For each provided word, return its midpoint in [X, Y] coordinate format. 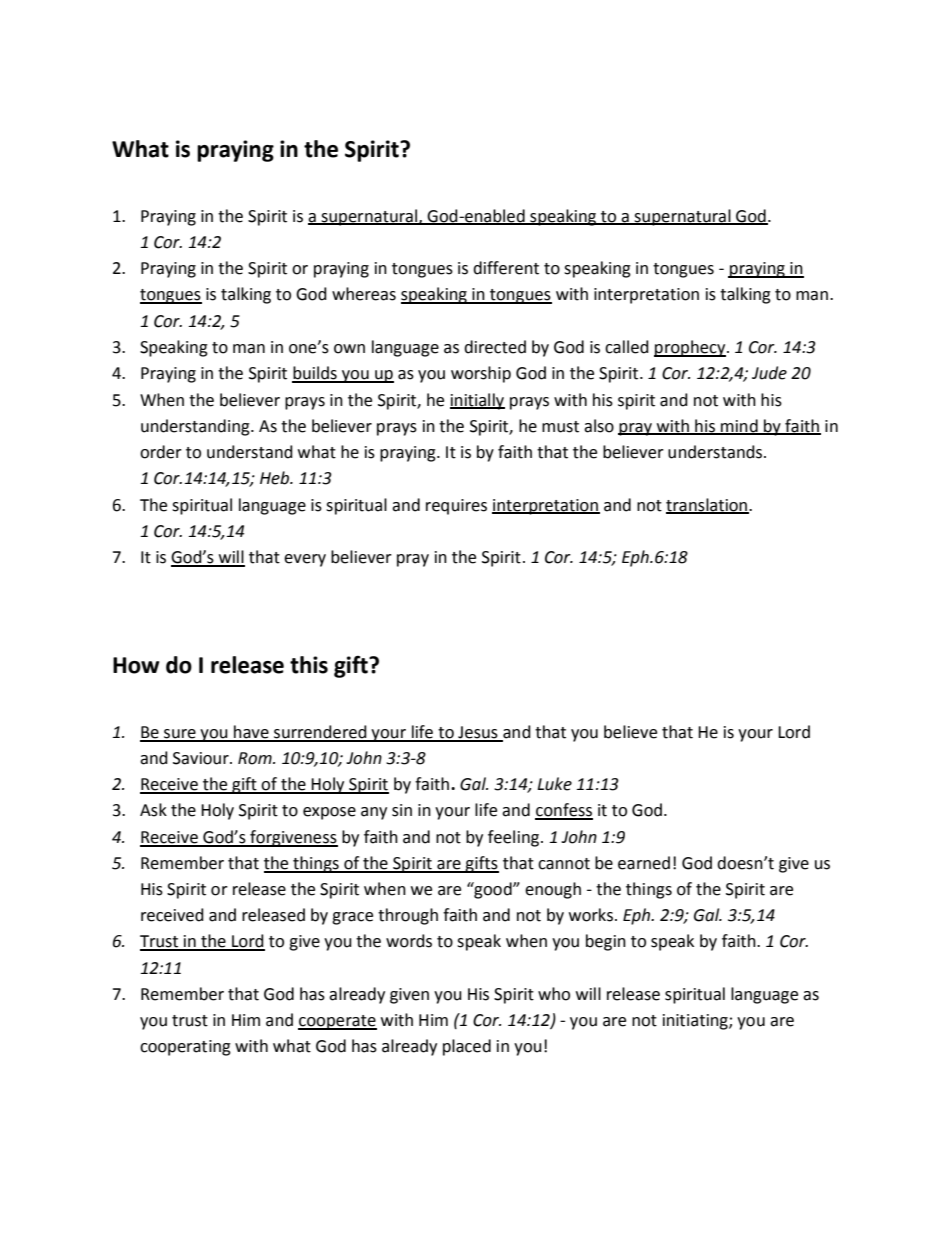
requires [456, 507]
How [136, 665]
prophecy [691, 348]
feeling [515, 838]
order [161, 452]
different [506, 268]
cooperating [185, 1048]
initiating [696, 1022]
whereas [364, 294]
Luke [554, 784]
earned [644, 863]
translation [708, 505]
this [309, 665]
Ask [153, 810]
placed [467, 1047]
